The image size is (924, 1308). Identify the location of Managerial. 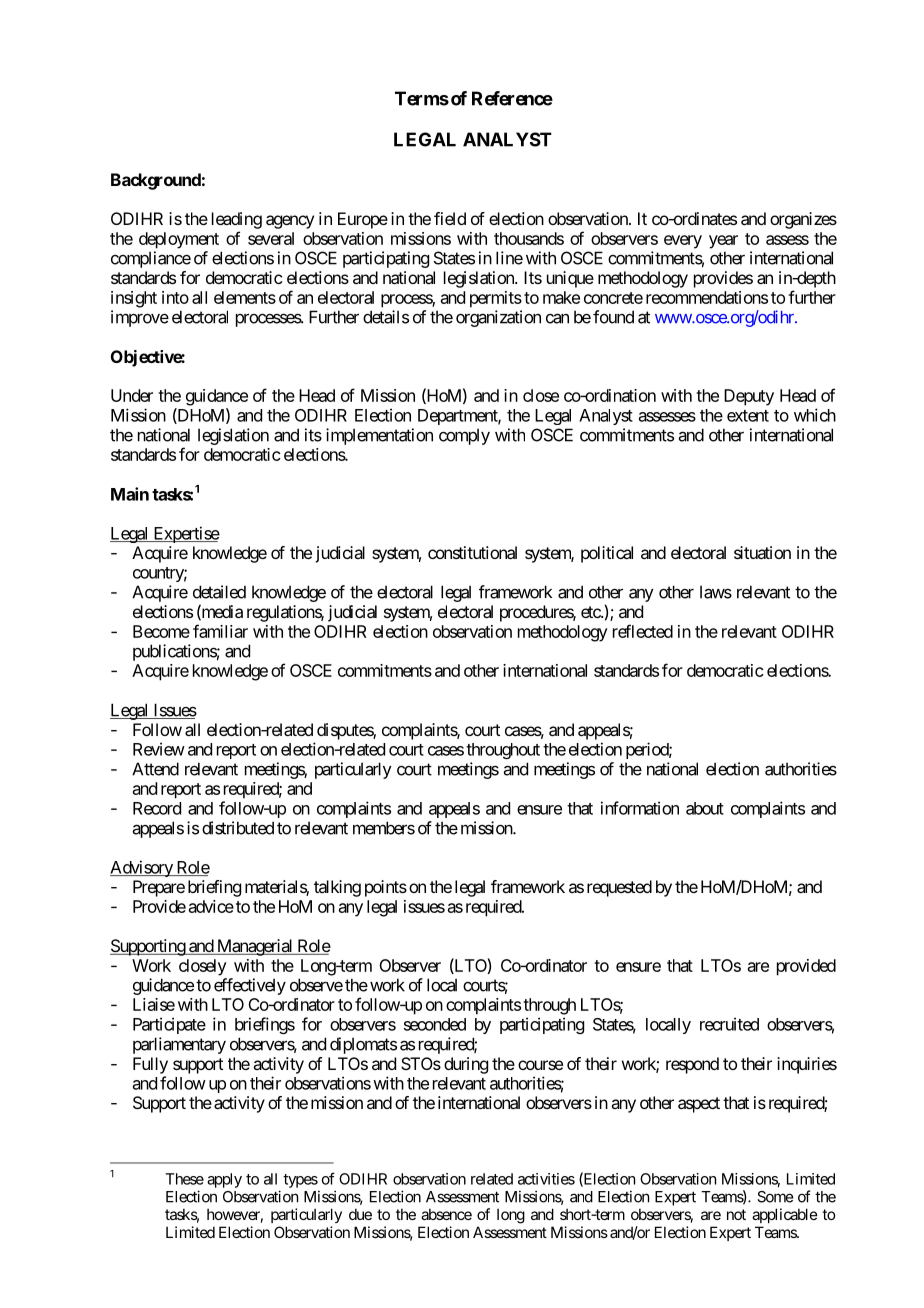
(255, 947).
